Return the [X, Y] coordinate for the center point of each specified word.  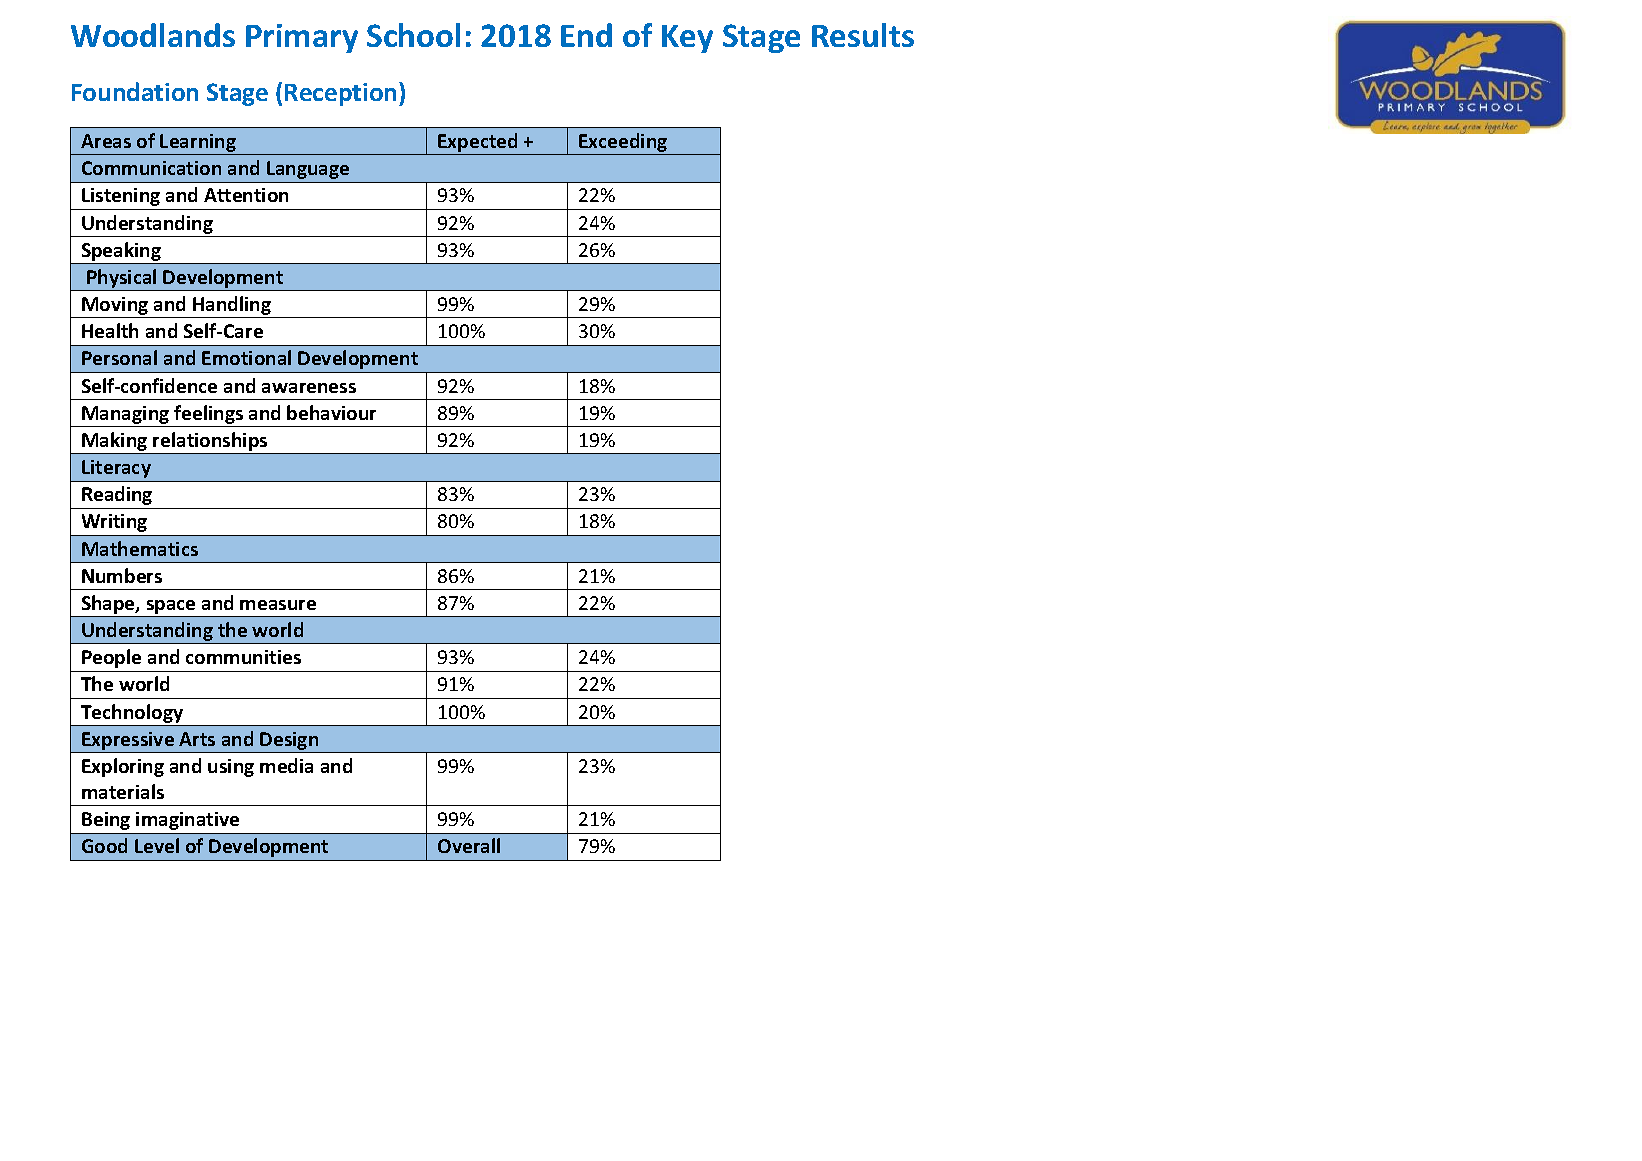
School [413, 35]
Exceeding [623, 144]
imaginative [187, 821]
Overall [469, 845]
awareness [309, 388]
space [171, 608]
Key [687, 39]
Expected [478, 144]
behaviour [331, 412]
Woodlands [153, 35]
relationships [211, 443]
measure [278, 605]
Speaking [121, 253]
